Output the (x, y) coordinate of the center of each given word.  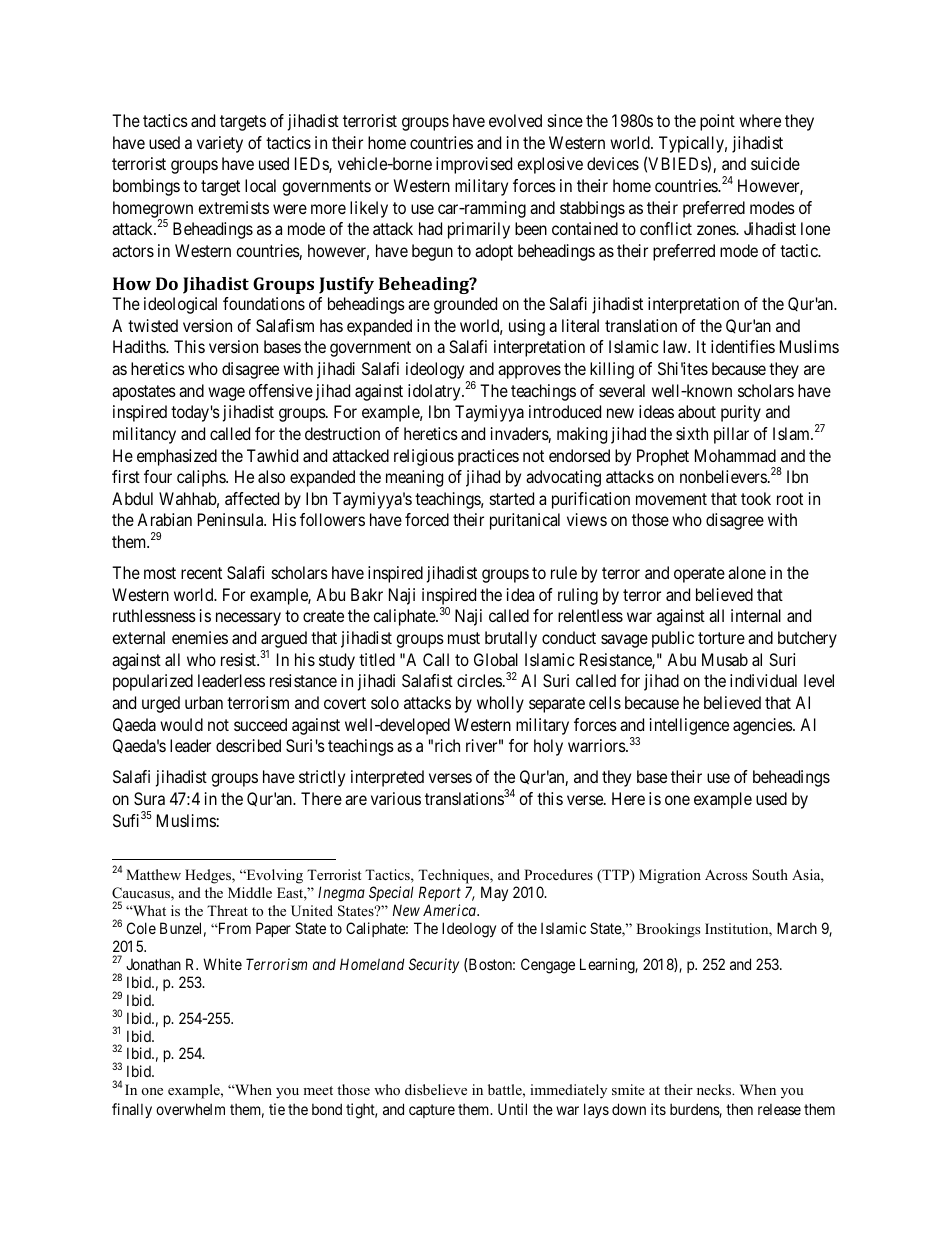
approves (529, 372)
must (464, 638)
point (717, 122)
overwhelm (190, 1109)
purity (741, 413)
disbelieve (436, 1089)
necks (715, 1089)
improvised (474, 165)
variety (220, 144)
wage (226, 394)
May (494, 893)
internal (756, 615)
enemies (200, 637)
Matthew (153, 874)
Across (726, 874)
